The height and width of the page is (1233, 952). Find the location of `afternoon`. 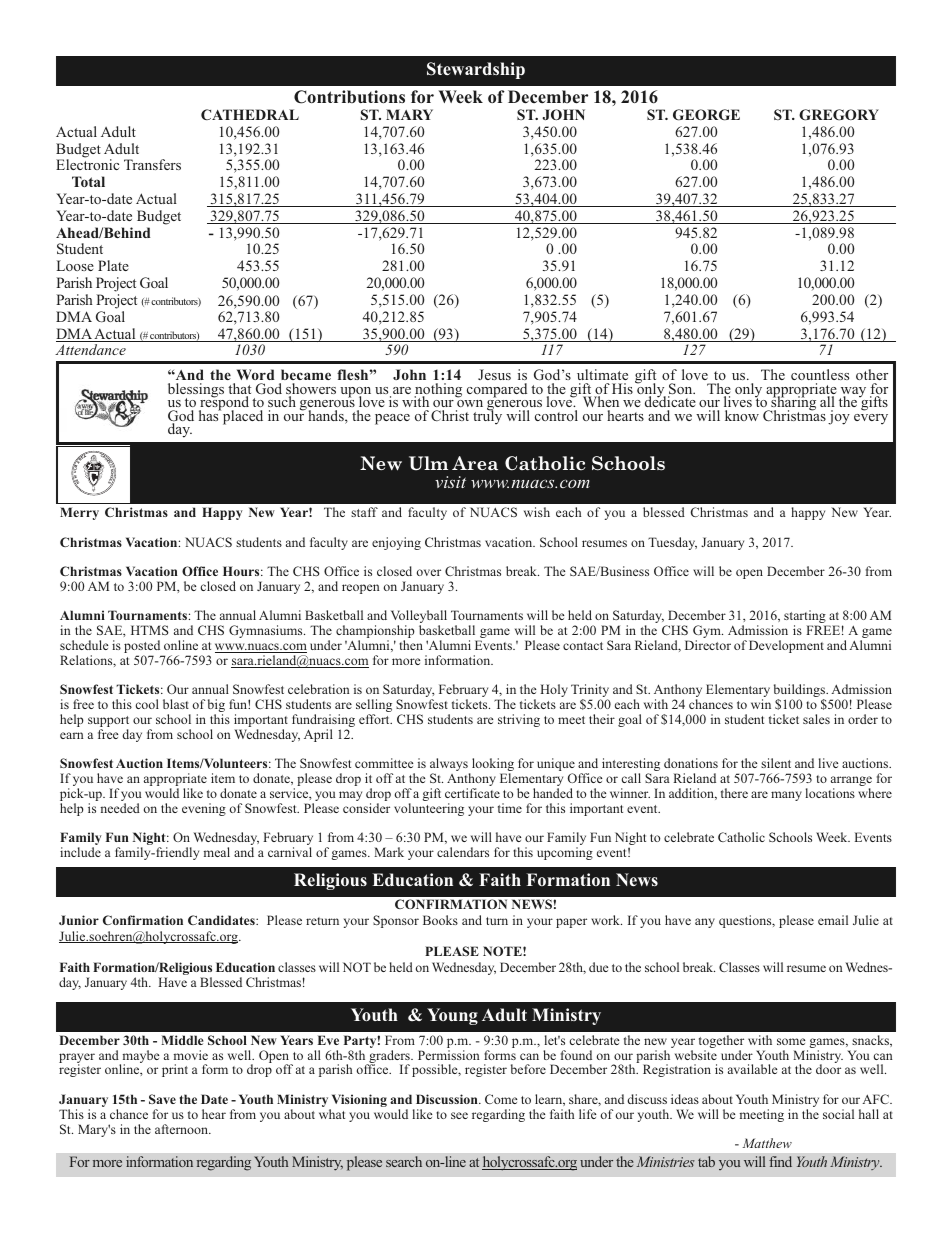

afternoon is located at coordinates (183, 1129).
